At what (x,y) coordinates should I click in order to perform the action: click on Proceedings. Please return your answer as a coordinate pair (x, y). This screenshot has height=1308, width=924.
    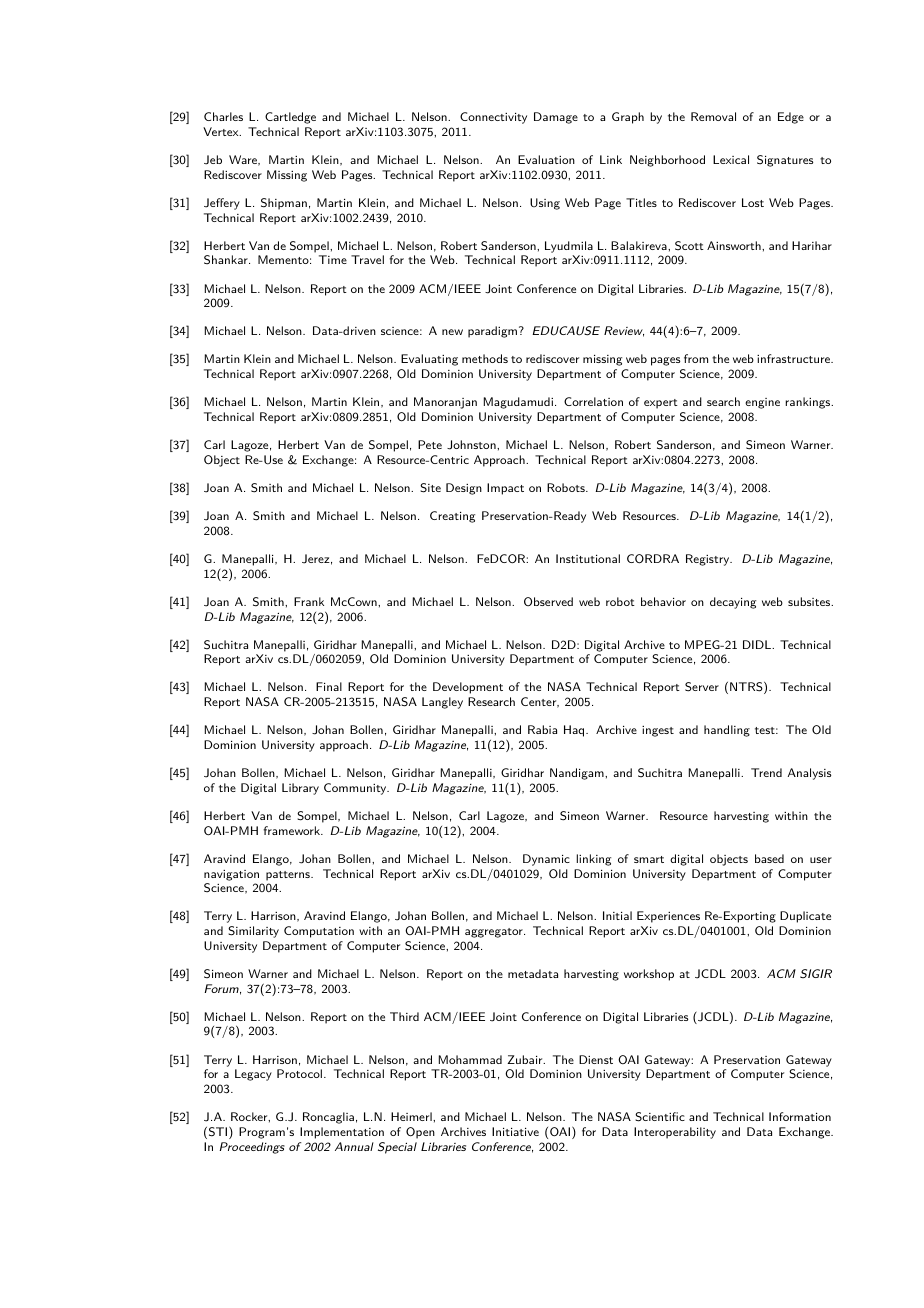
    Looking at the image, I should click on (252, 1148).
